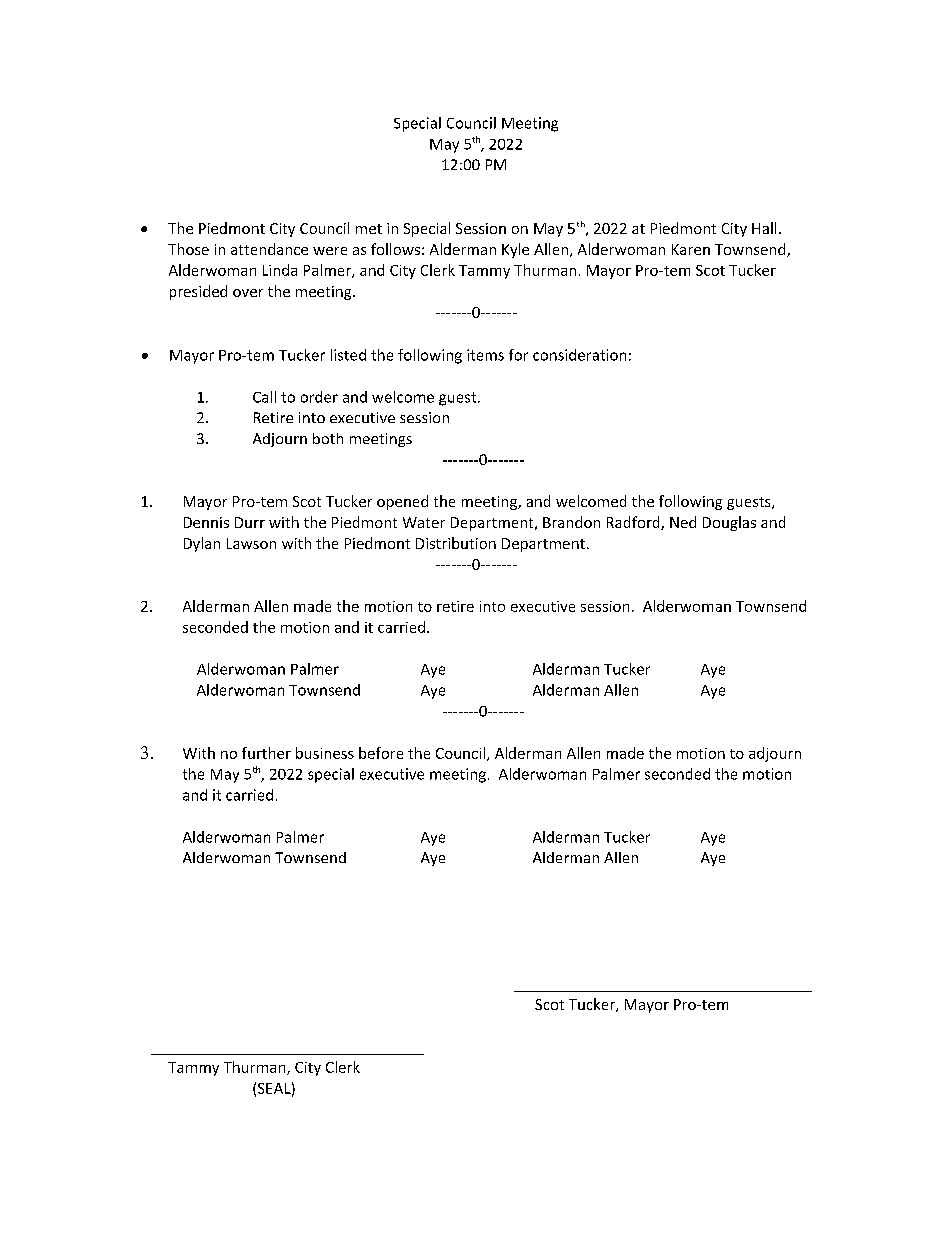 The height and width of the screenshot is (1233, 952). Describe the element at coordinates (485, 355) in the screenshot. I see `items` at that location.
